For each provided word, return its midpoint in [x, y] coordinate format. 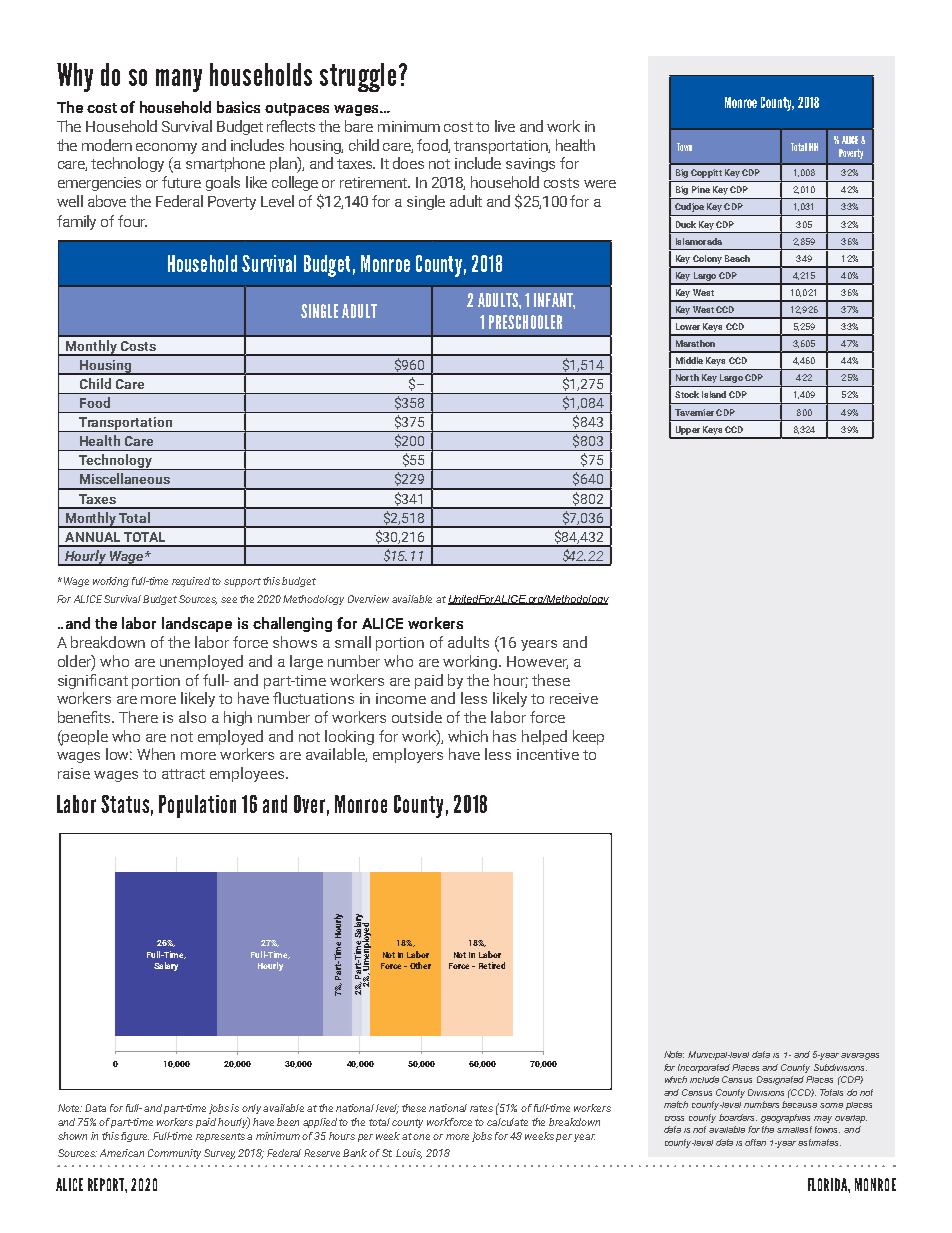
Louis [409, 1154]
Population [197, 806]
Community [174, 1154]
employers [408, 755]
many [179, 80]
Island [714, 394]
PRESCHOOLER [525, 322]
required [192, 582]
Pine [701, 189]
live [505, 126]
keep [588, 737]
